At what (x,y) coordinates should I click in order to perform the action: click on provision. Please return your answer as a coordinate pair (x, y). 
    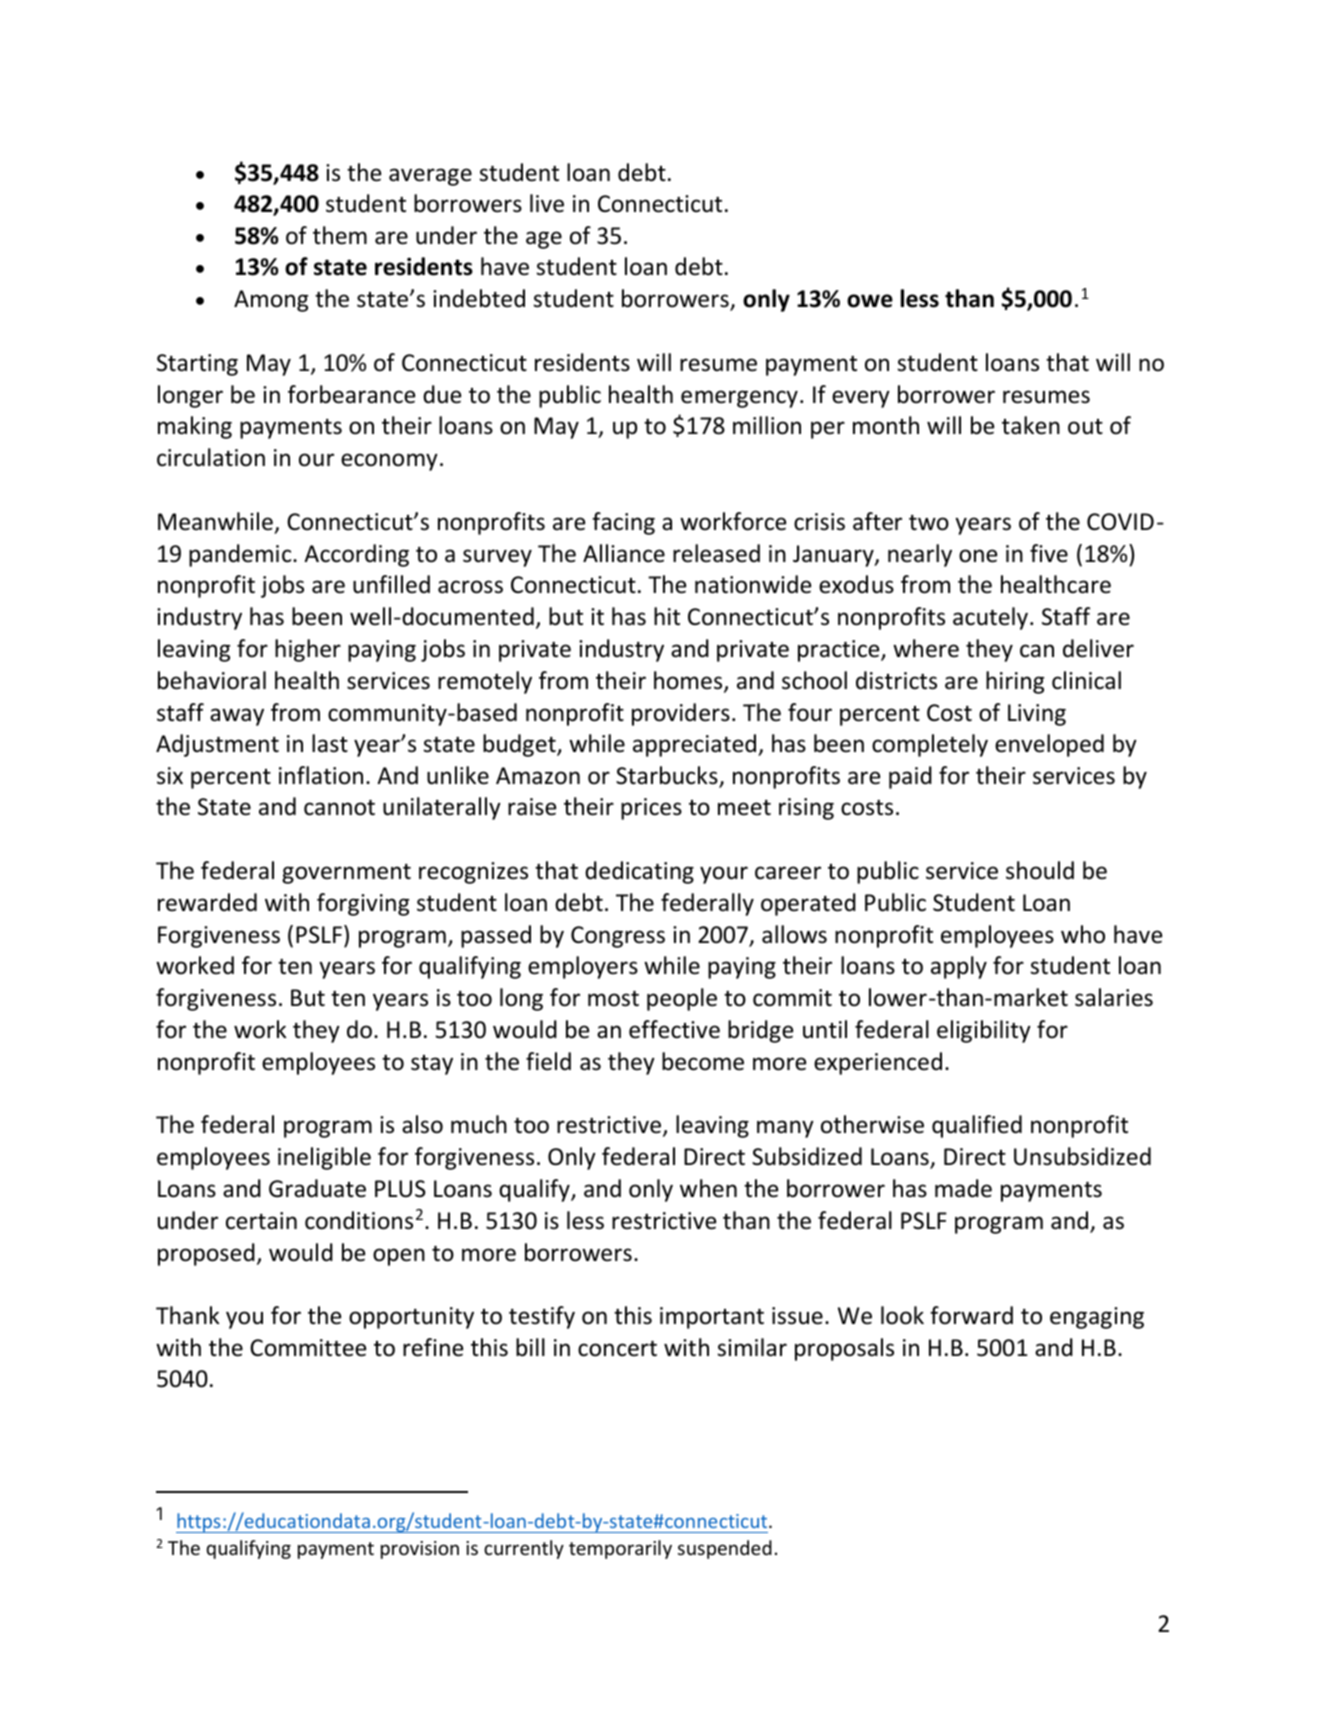
    Looking at the image, I should click on (420, 1550).
